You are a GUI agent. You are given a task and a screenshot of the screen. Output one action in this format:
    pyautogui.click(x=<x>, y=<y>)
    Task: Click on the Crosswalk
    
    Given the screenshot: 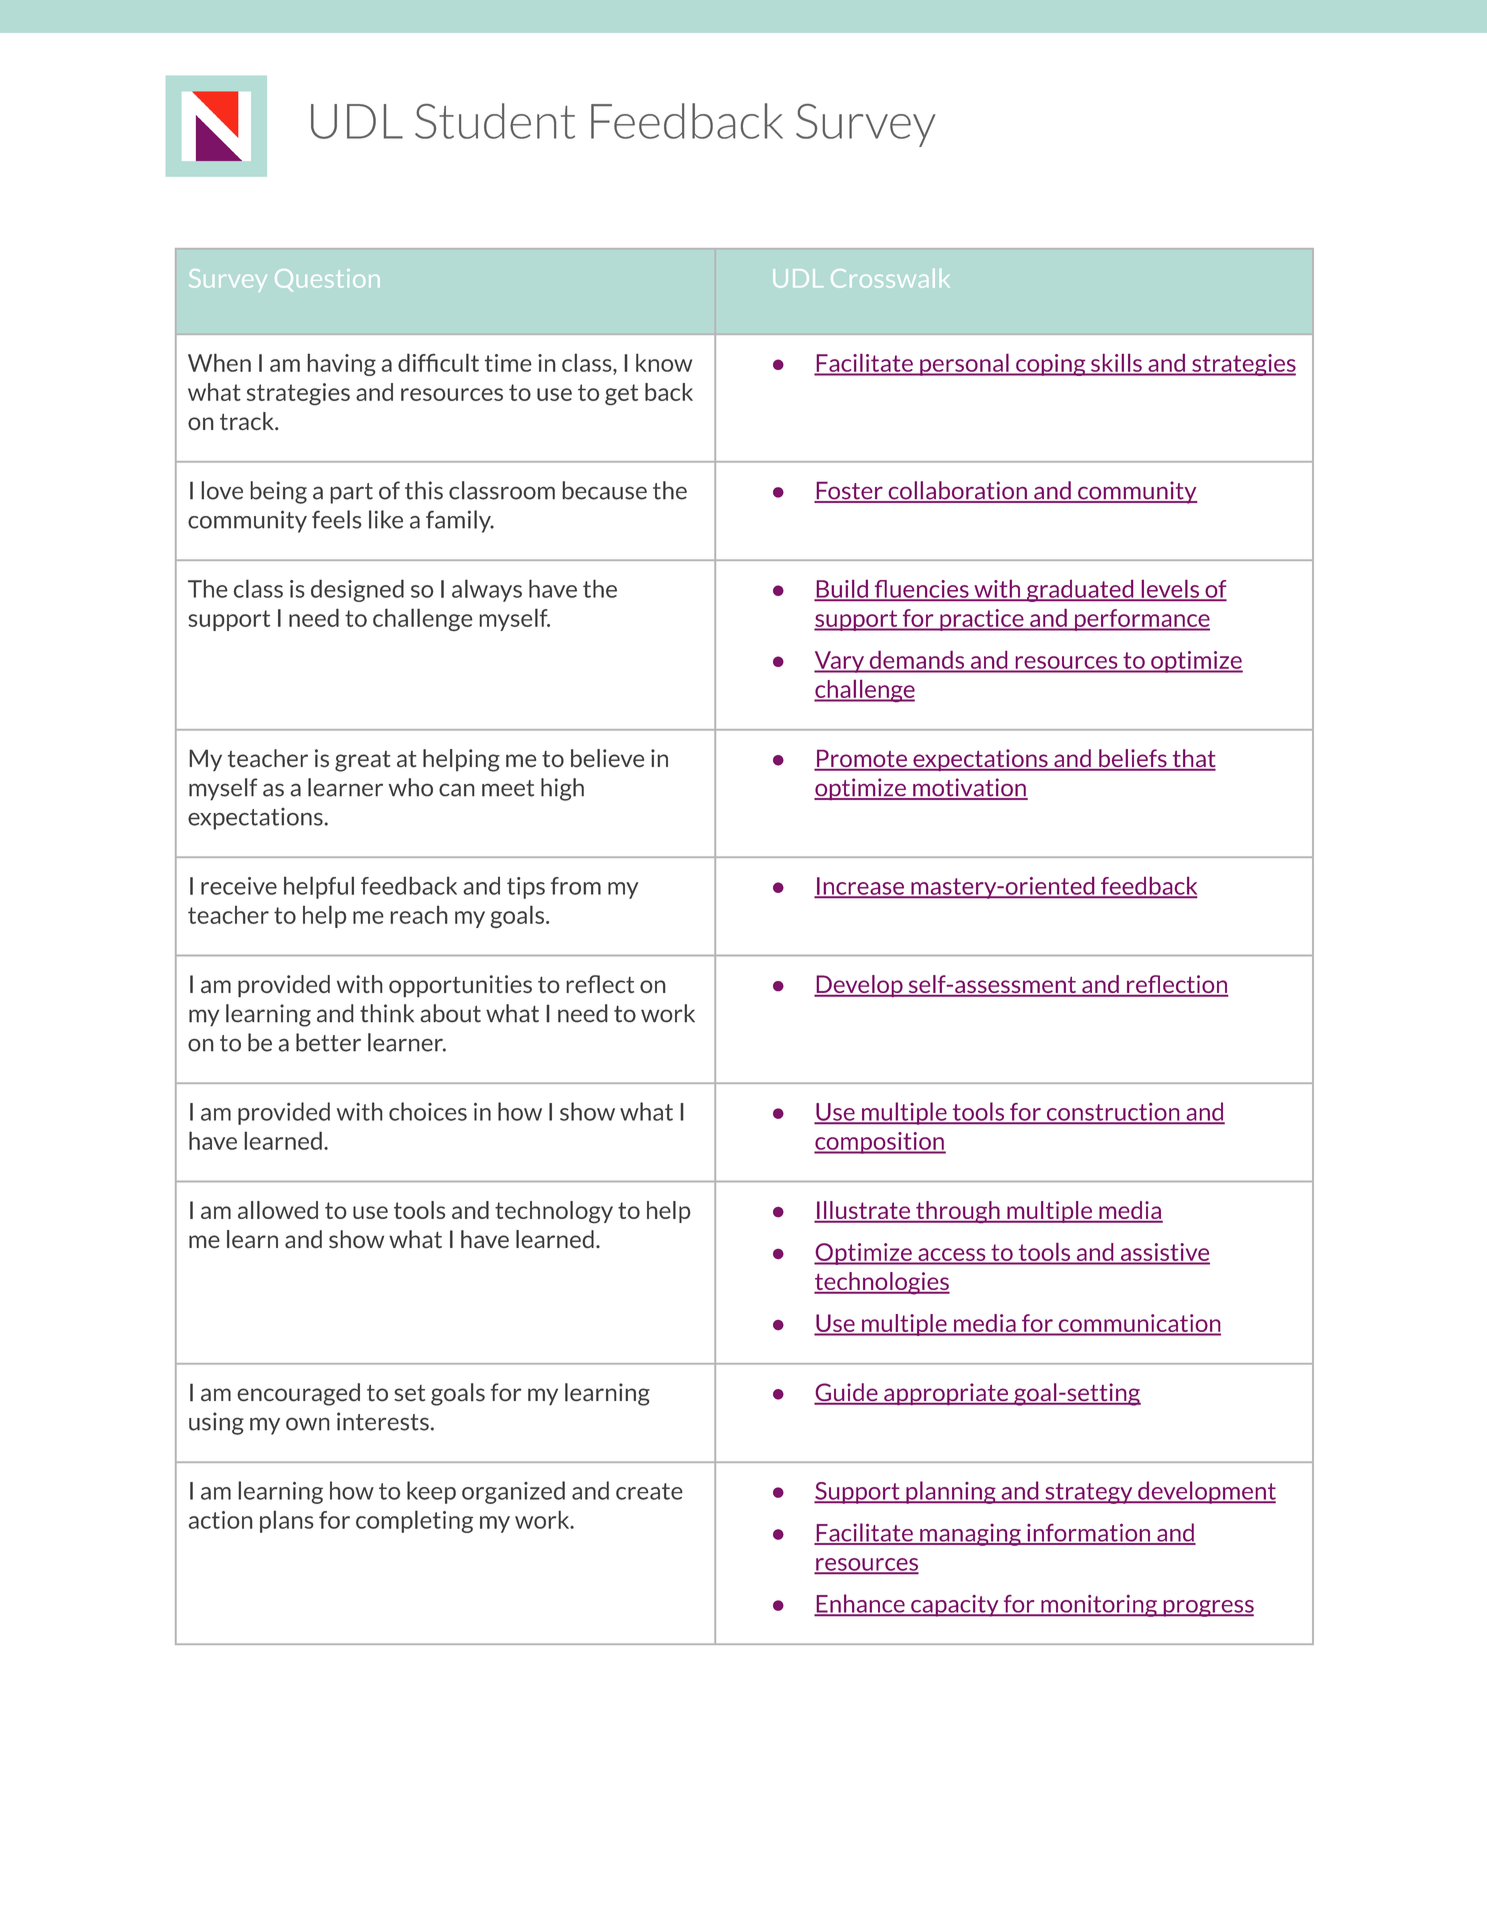 What is the action you would take?
    pyautogui.click(x=890, y=278)
